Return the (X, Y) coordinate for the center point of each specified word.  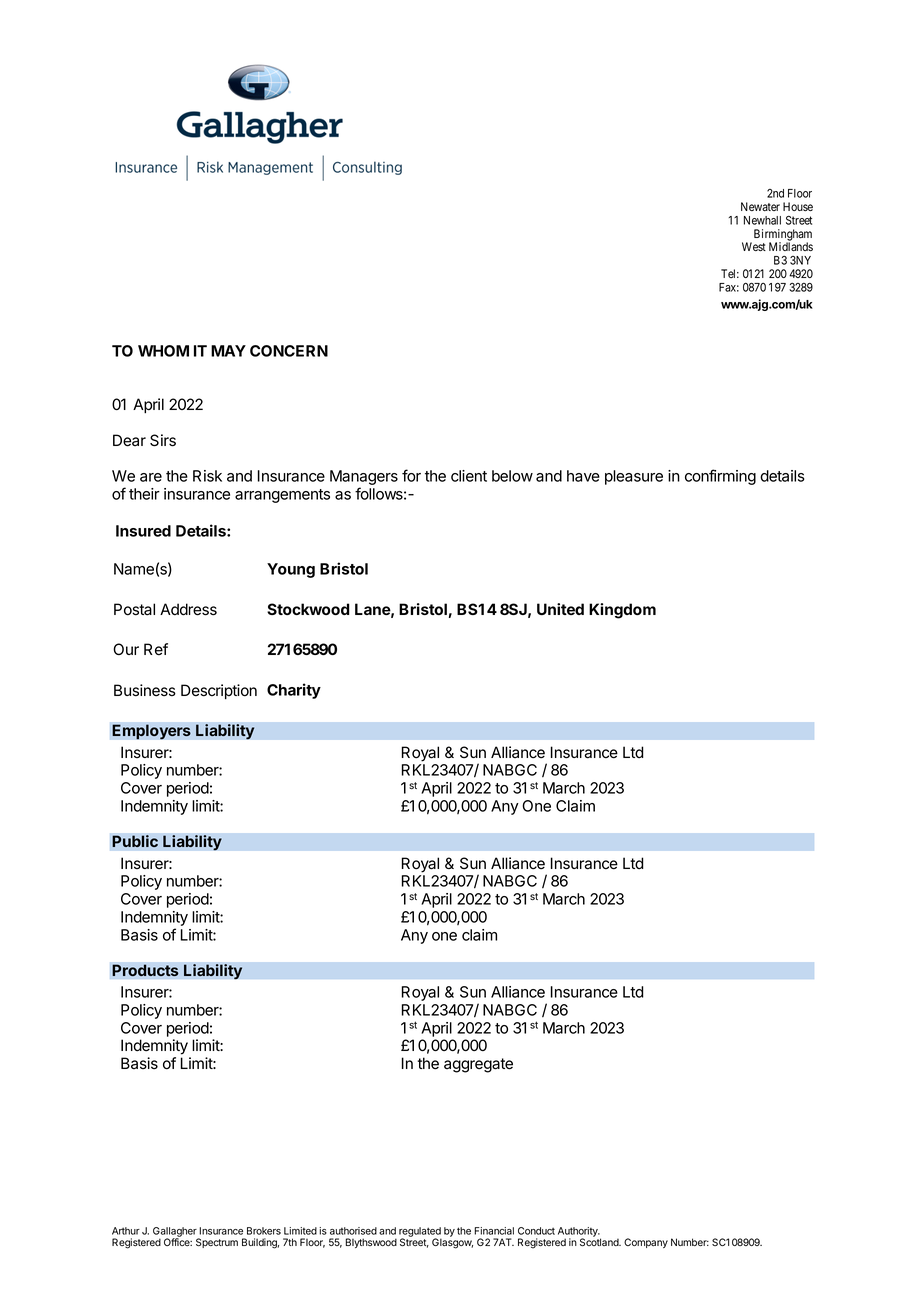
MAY (228, 351)
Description (219, 691)
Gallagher (176, 1233)
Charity (294, 691)
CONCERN (289, 351)
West (754, 246)
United (560, 609)
